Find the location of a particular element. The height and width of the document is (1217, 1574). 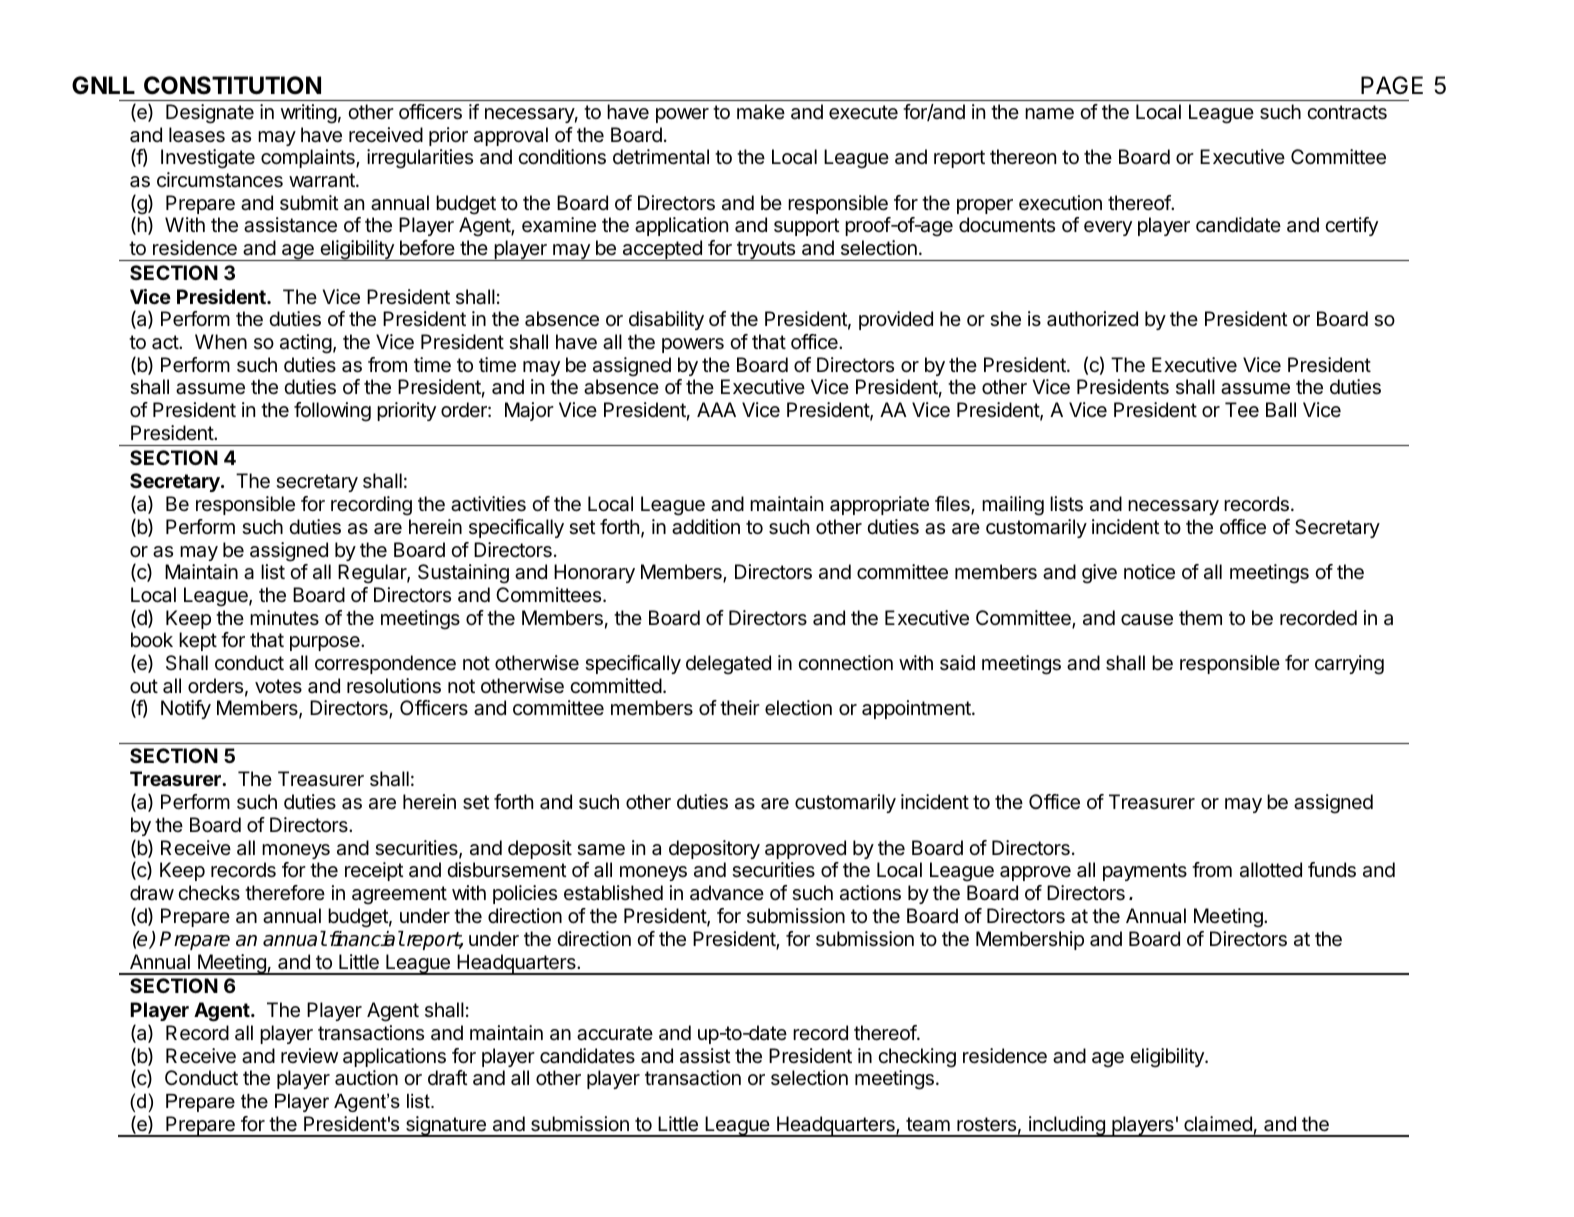

minutes is located at coordinates (284, 617).
